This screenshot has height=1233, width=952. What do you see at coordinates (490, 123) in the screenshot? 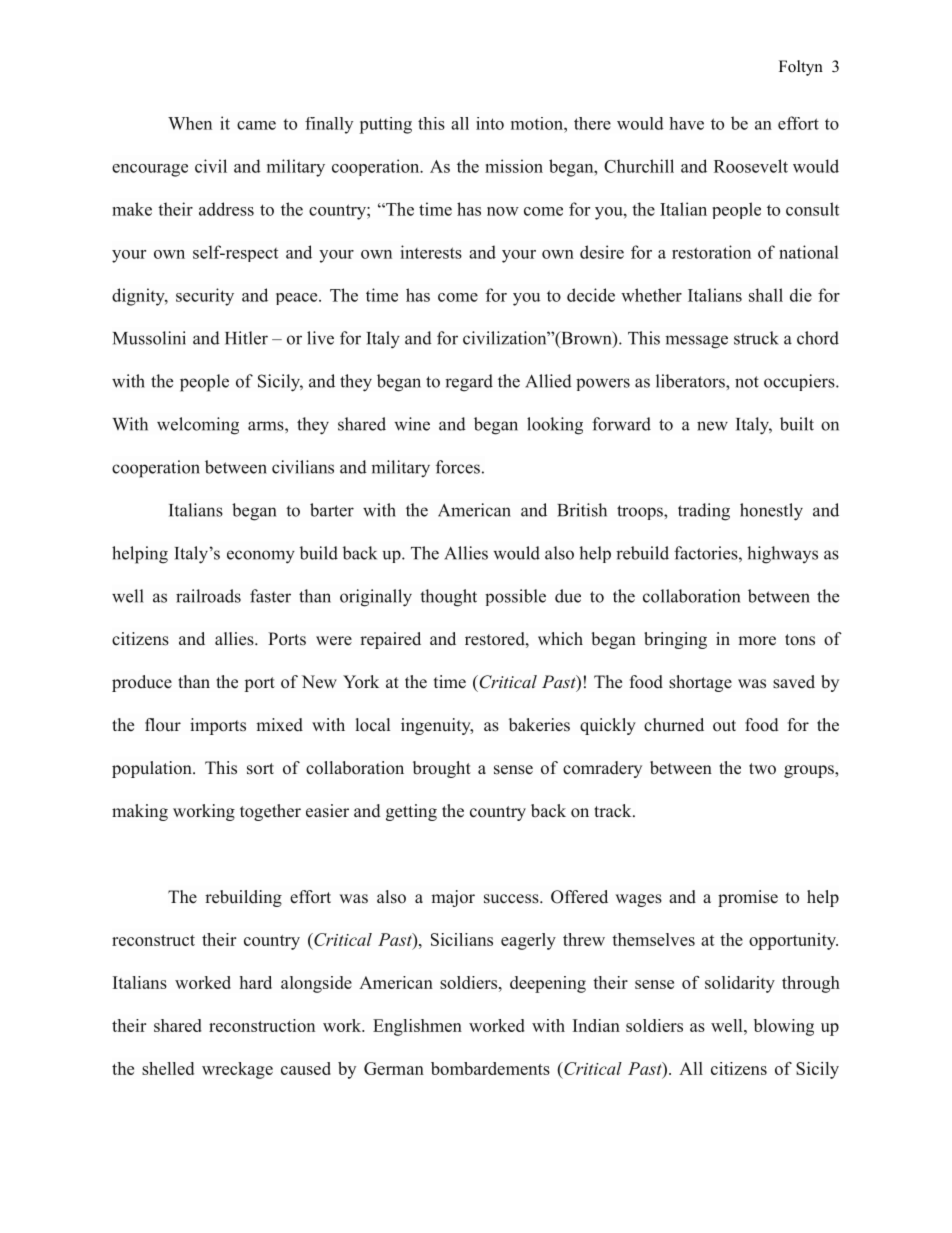
I see `into` at bounding box center [490, 123].
